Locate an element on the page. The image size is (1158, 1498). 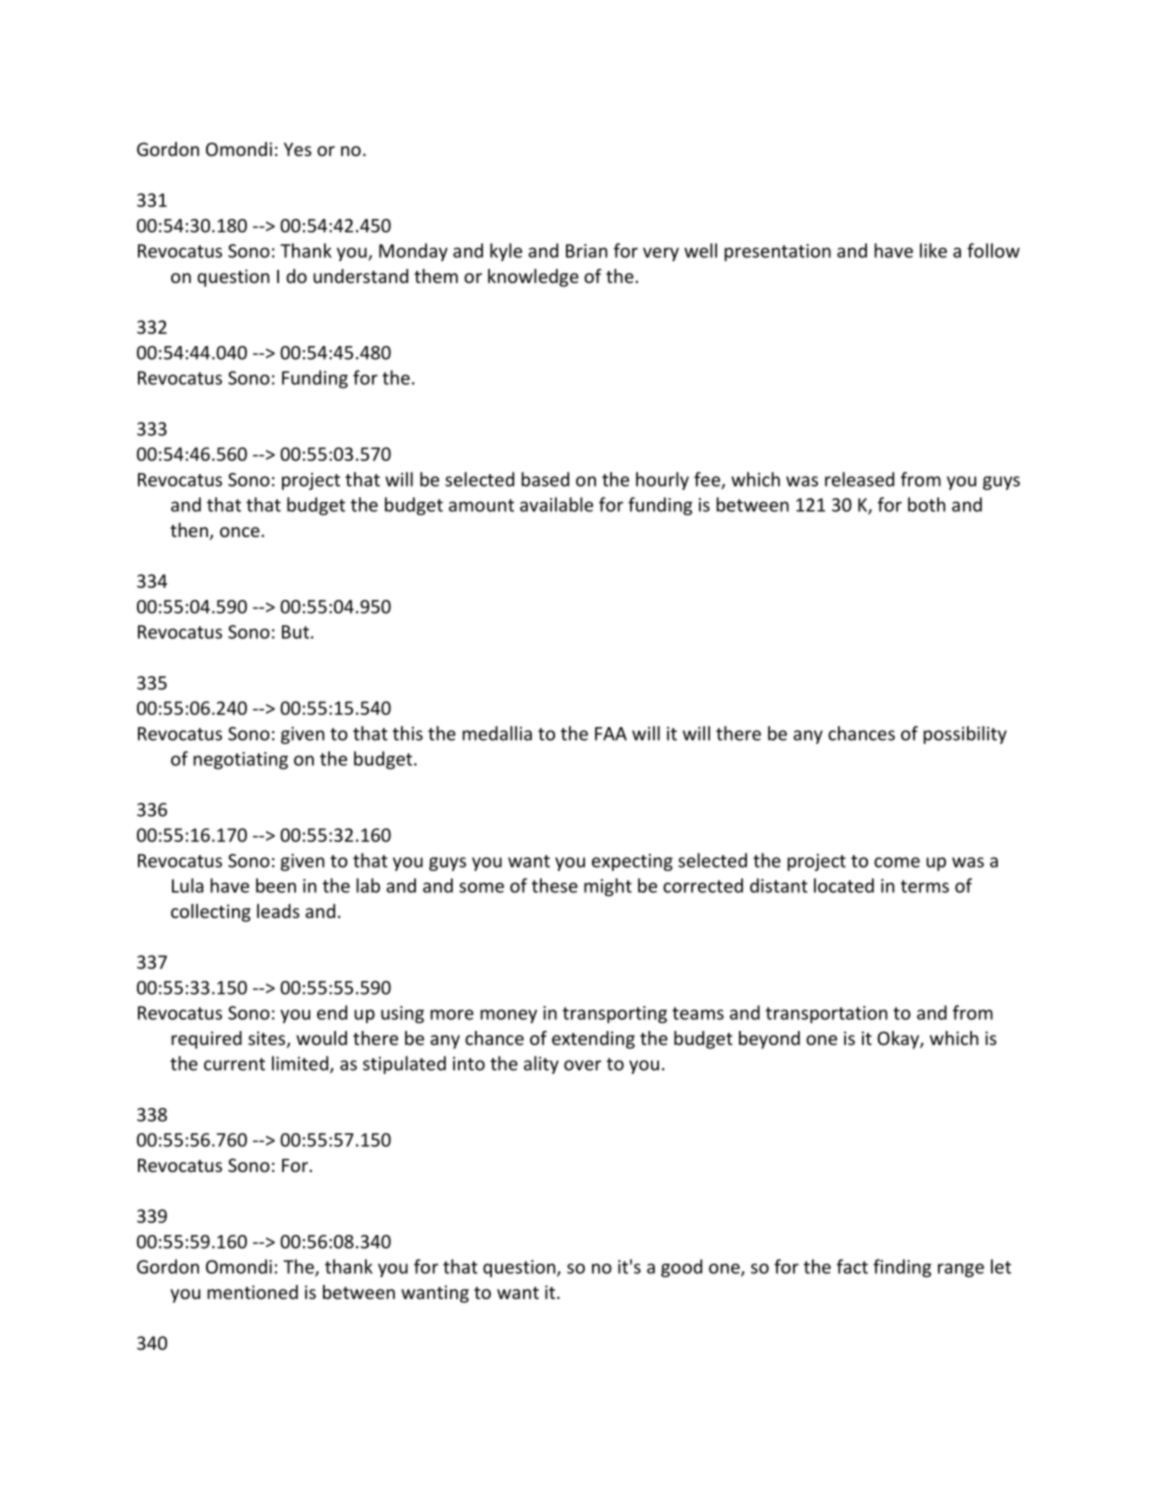
mentioned is located at coordinates (252, 1292).
